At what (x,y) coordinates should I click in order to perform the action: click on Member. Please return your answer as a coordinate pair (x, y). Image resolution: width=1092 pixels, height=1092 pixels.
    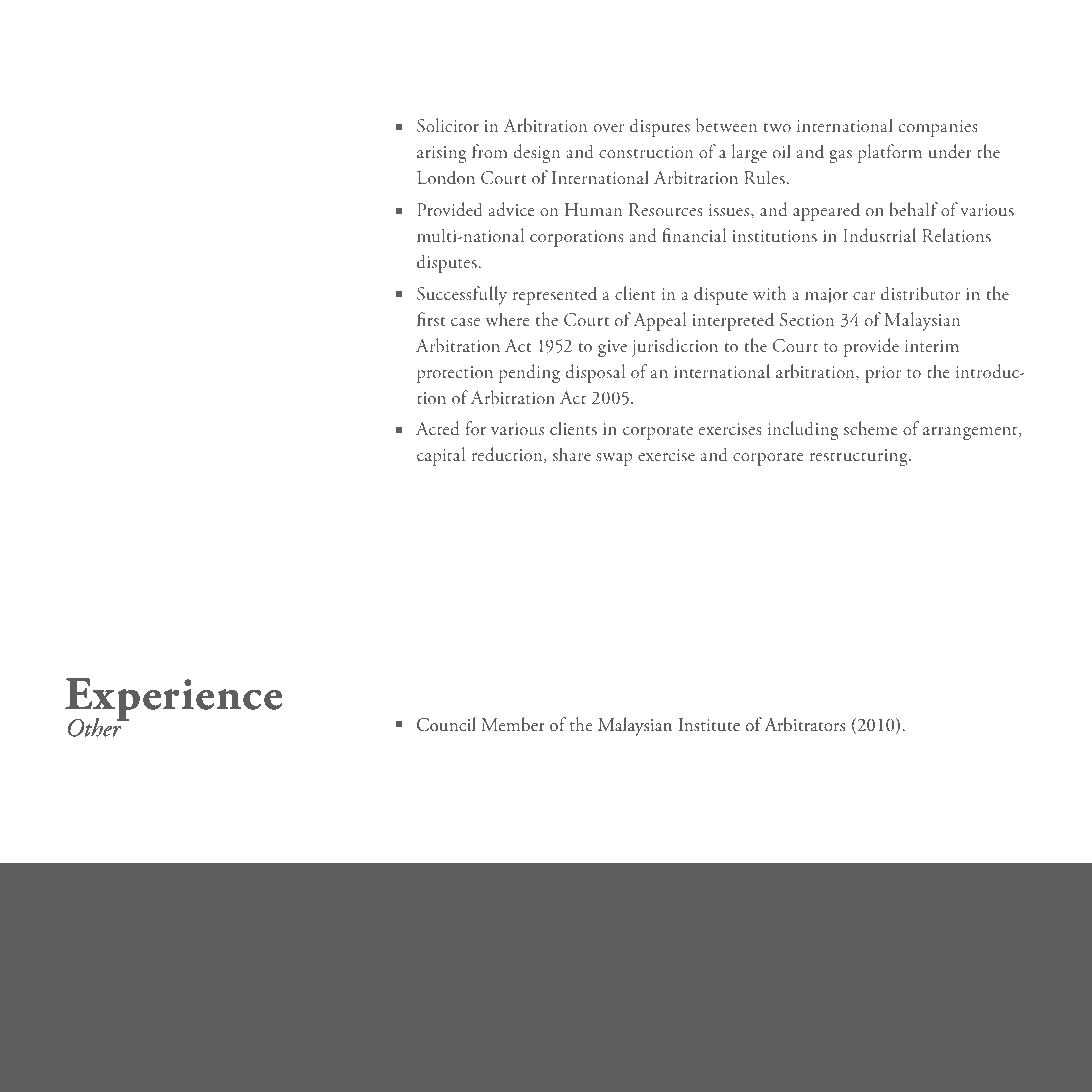
    Looking at the image, I should click on (513, 724).
